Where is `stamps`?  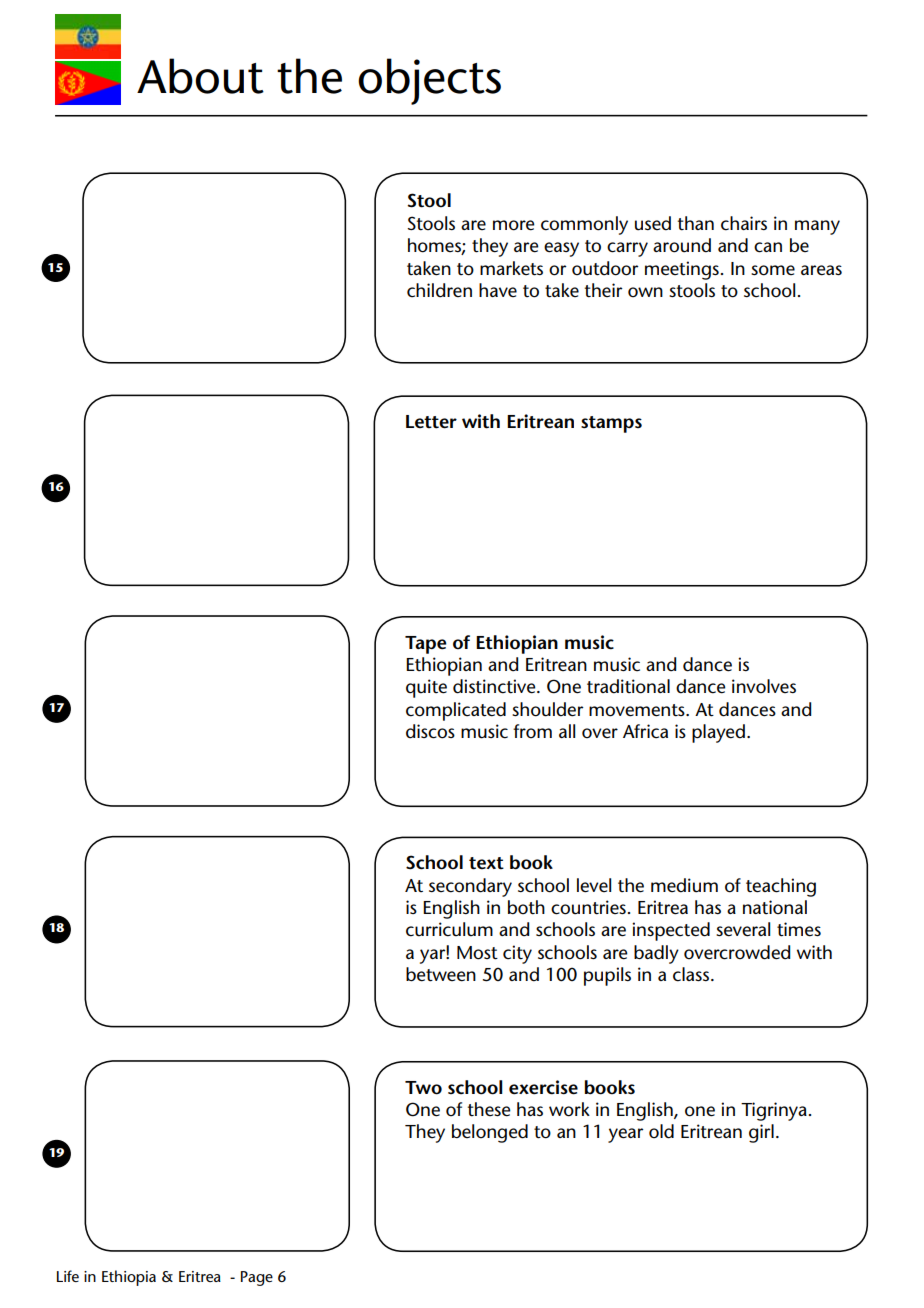
stamps is located at coordinates (611, 424).
